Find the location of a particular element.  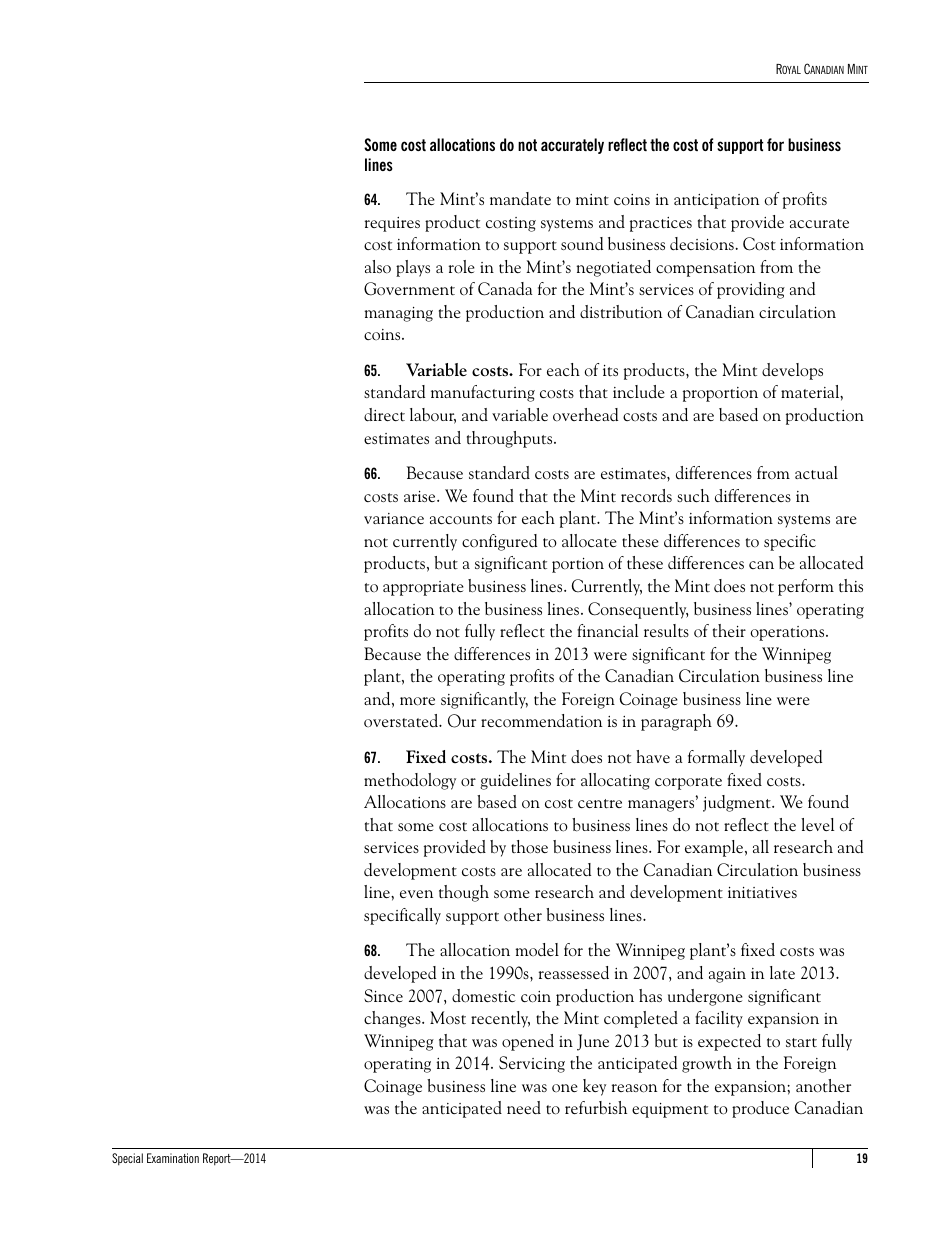

initiatives is located at coordinates (762, 893).
